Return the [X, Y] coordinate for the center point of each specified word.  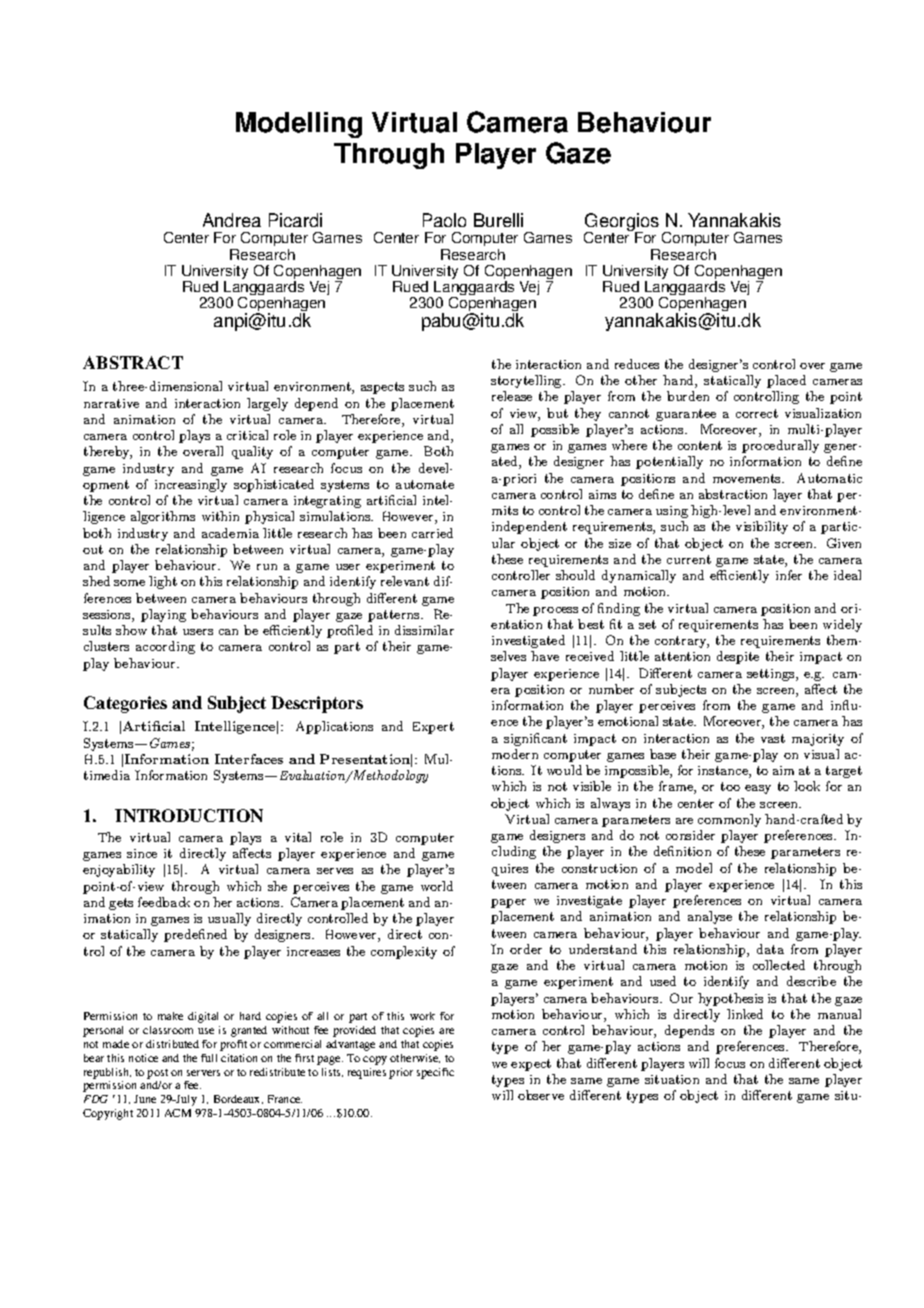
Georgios [622, 223]
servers [203, 1073]
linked [745, 1014]
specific [435, 1073]
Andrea [232, 220]
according [165, 647]
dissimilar [424, 630]
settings [772, 675]
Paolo [444, 220]
